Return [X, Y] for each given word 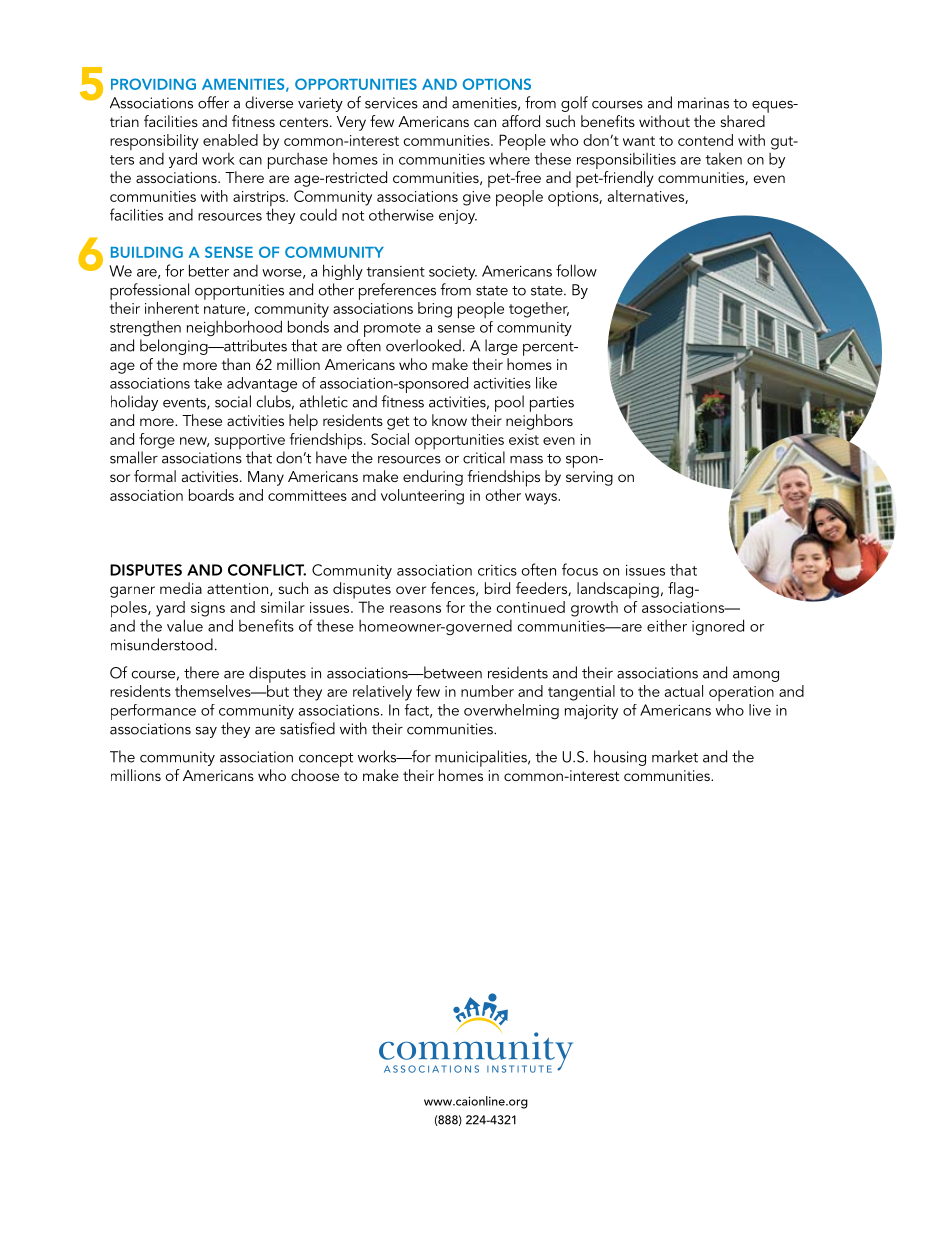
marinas [703, 103]
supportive [250, 443]
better [209, 270]
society [453, 273]
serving [589, 478]
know [449, 420]
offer [213, 102]
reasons [415, 609]
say [206, 732]
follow [576, 270]
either [667, 626]
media [181, 588]
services [391, 103]
